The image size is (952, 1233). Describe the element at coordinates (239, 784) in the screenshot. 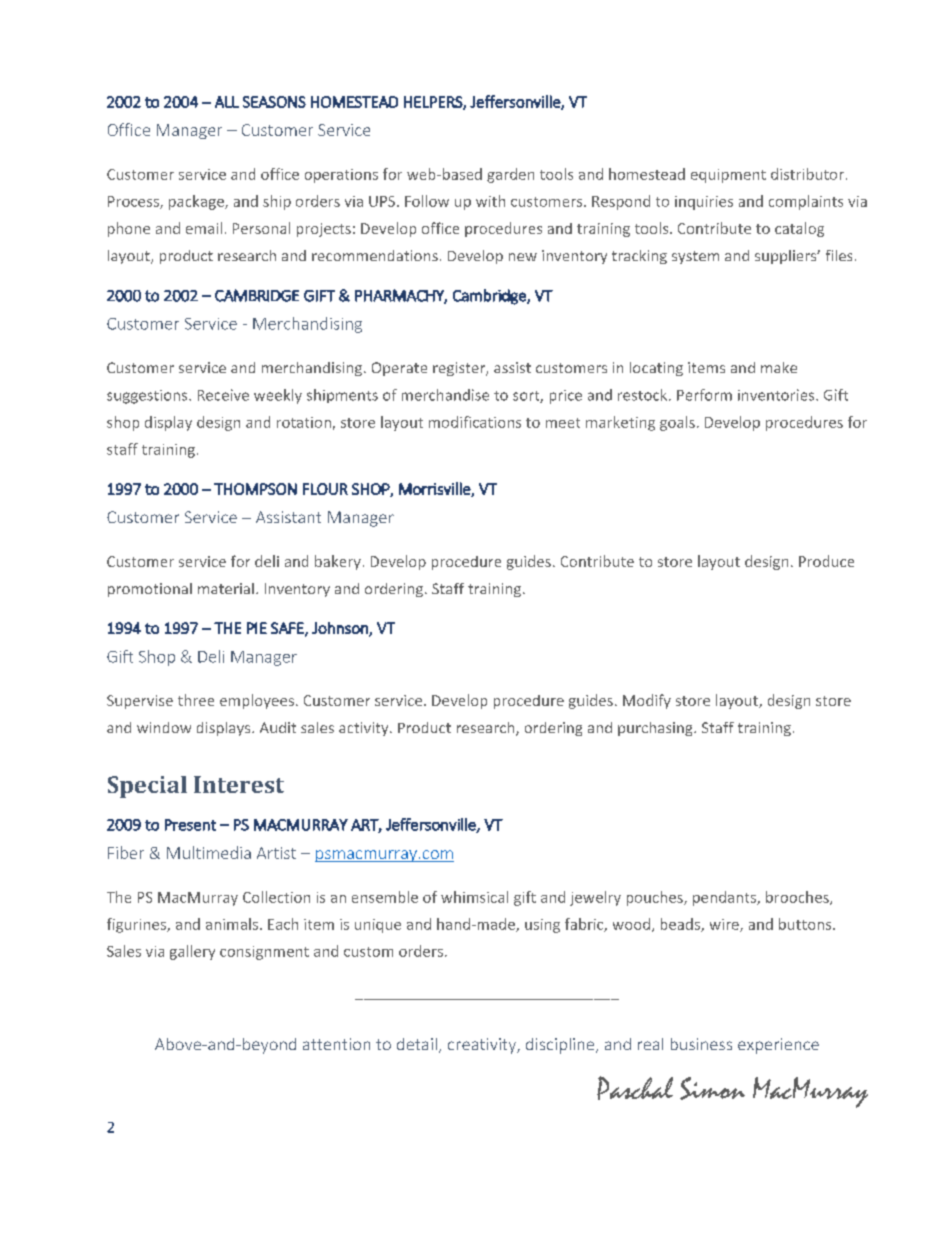

I see `Interest` at that location.
